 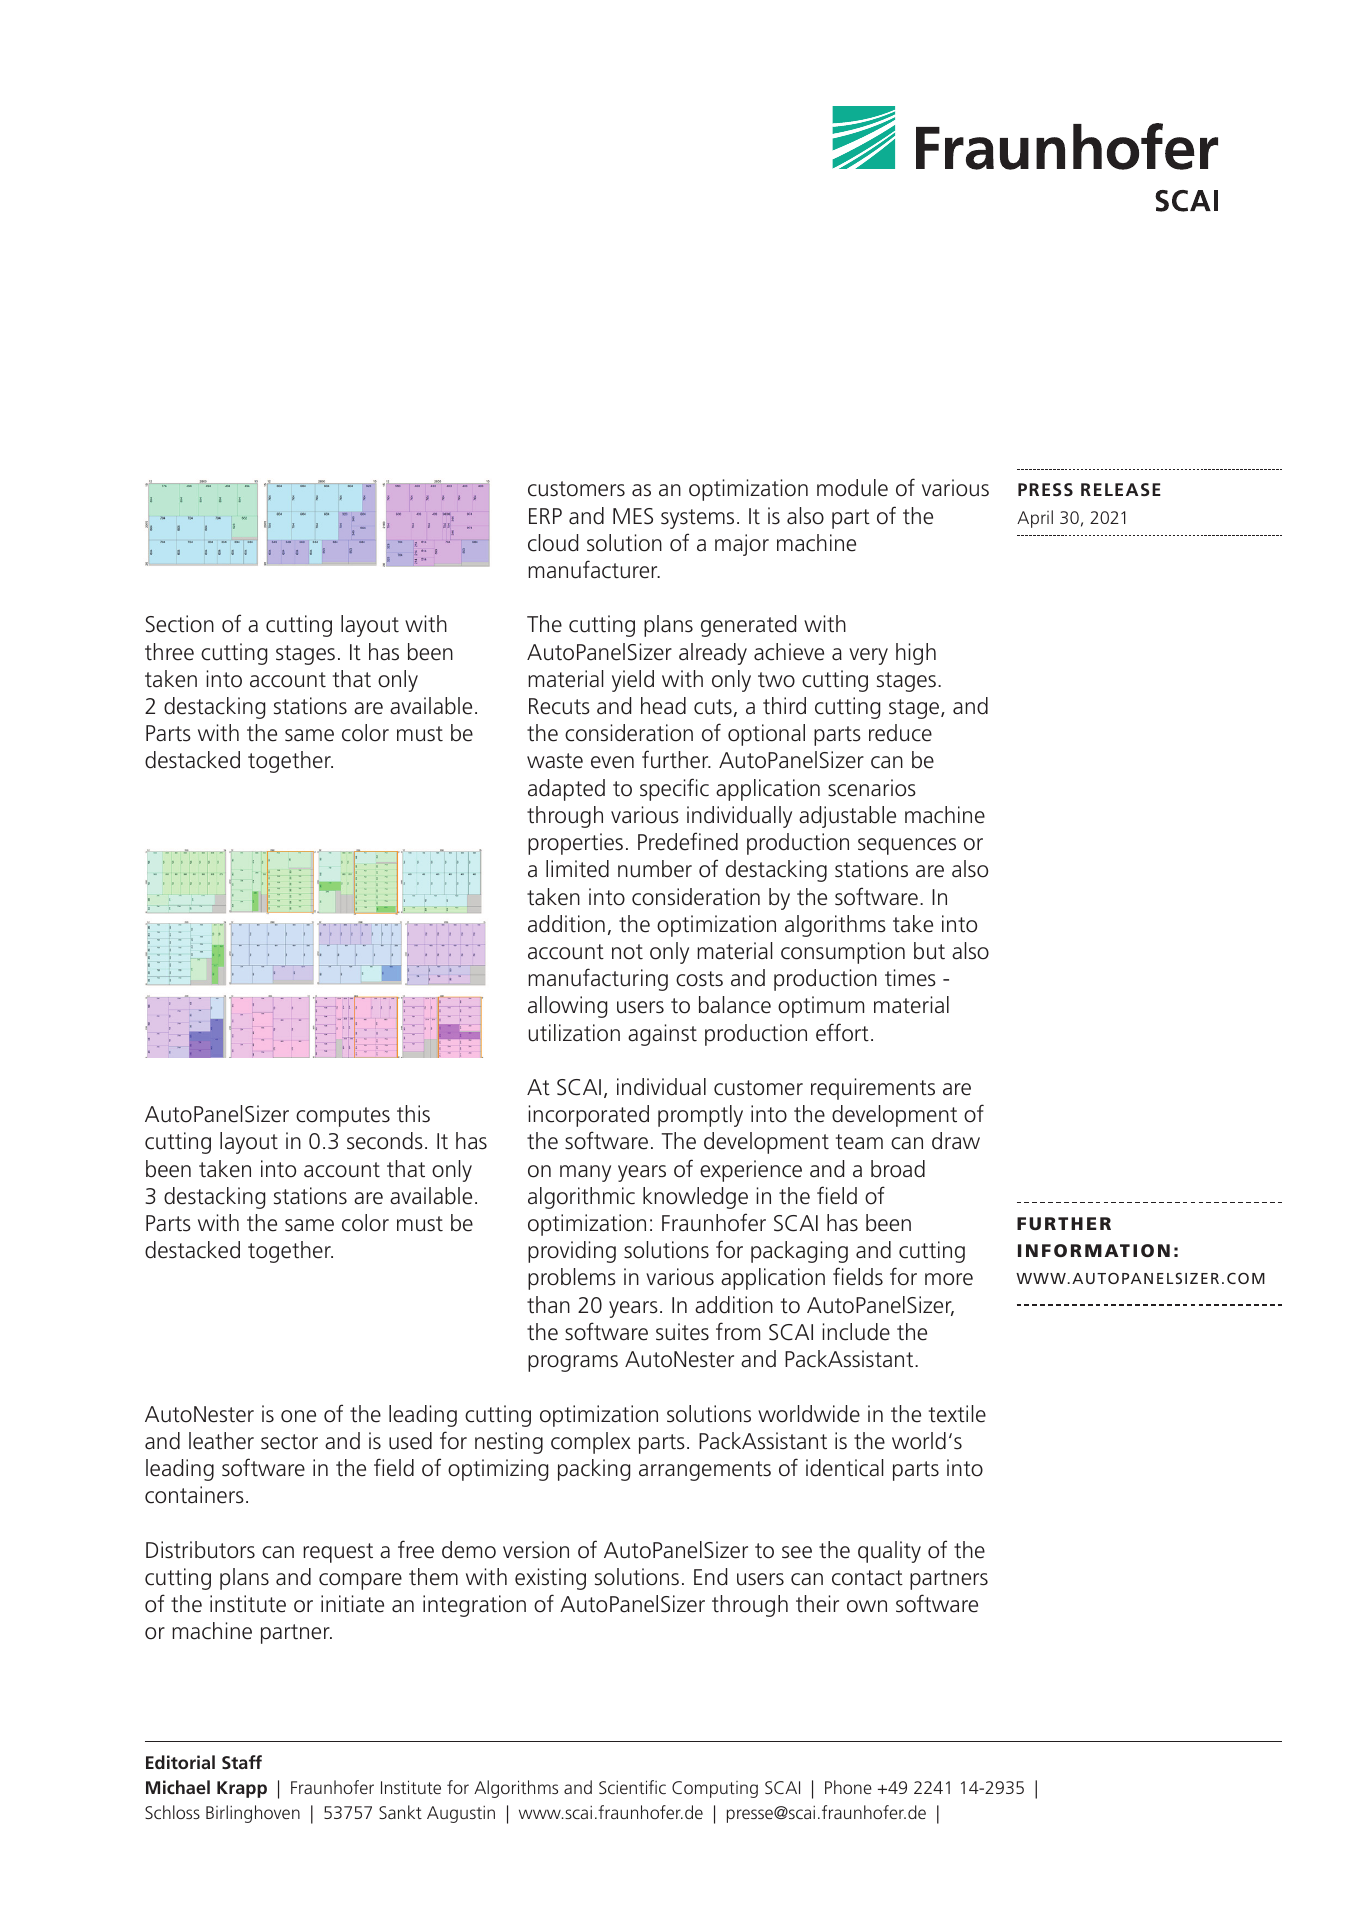 I want to click on many, so click(x=585, y=1173).
